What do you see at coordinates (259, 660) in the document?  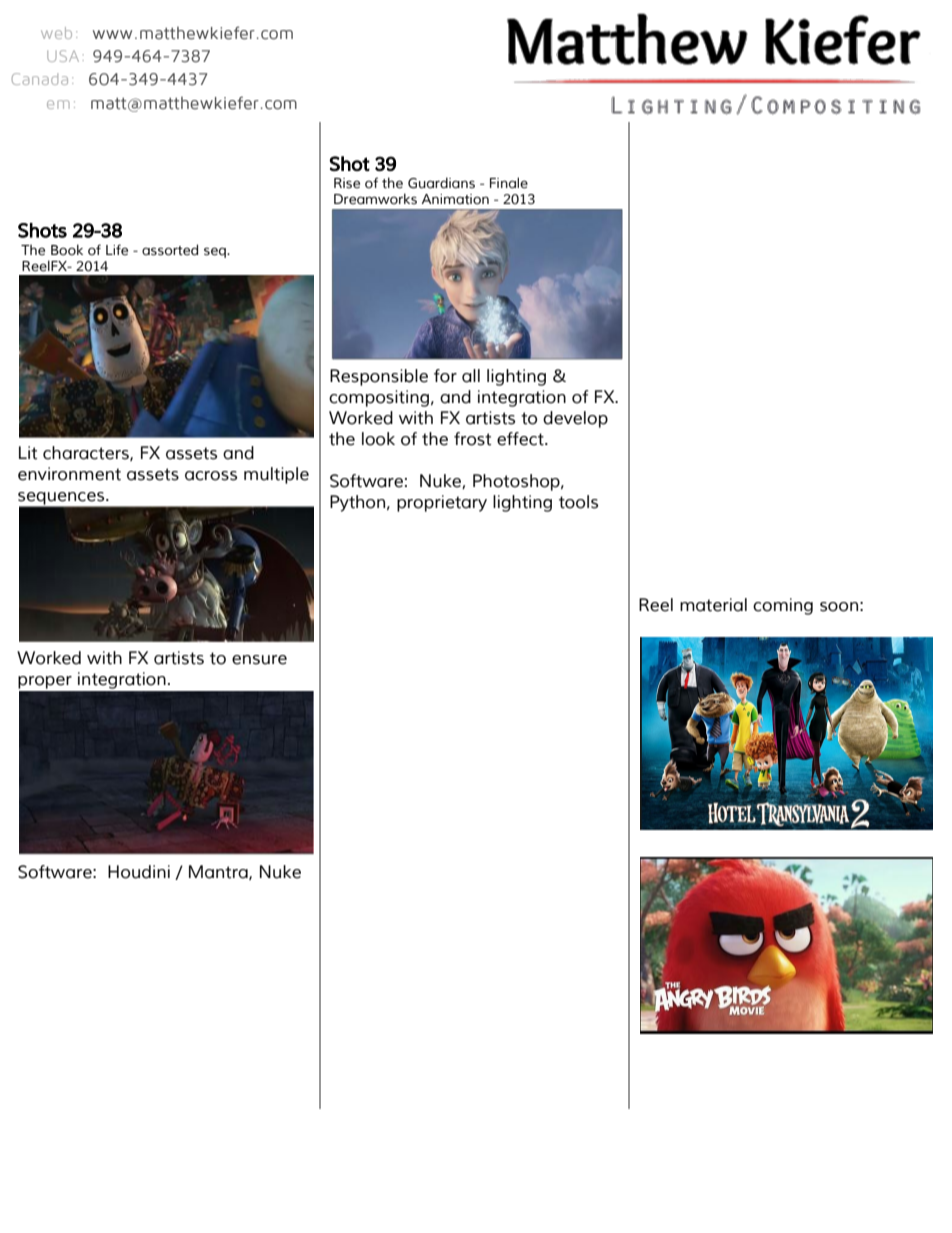 I see `ensure` at bounding box center [259, 660].
